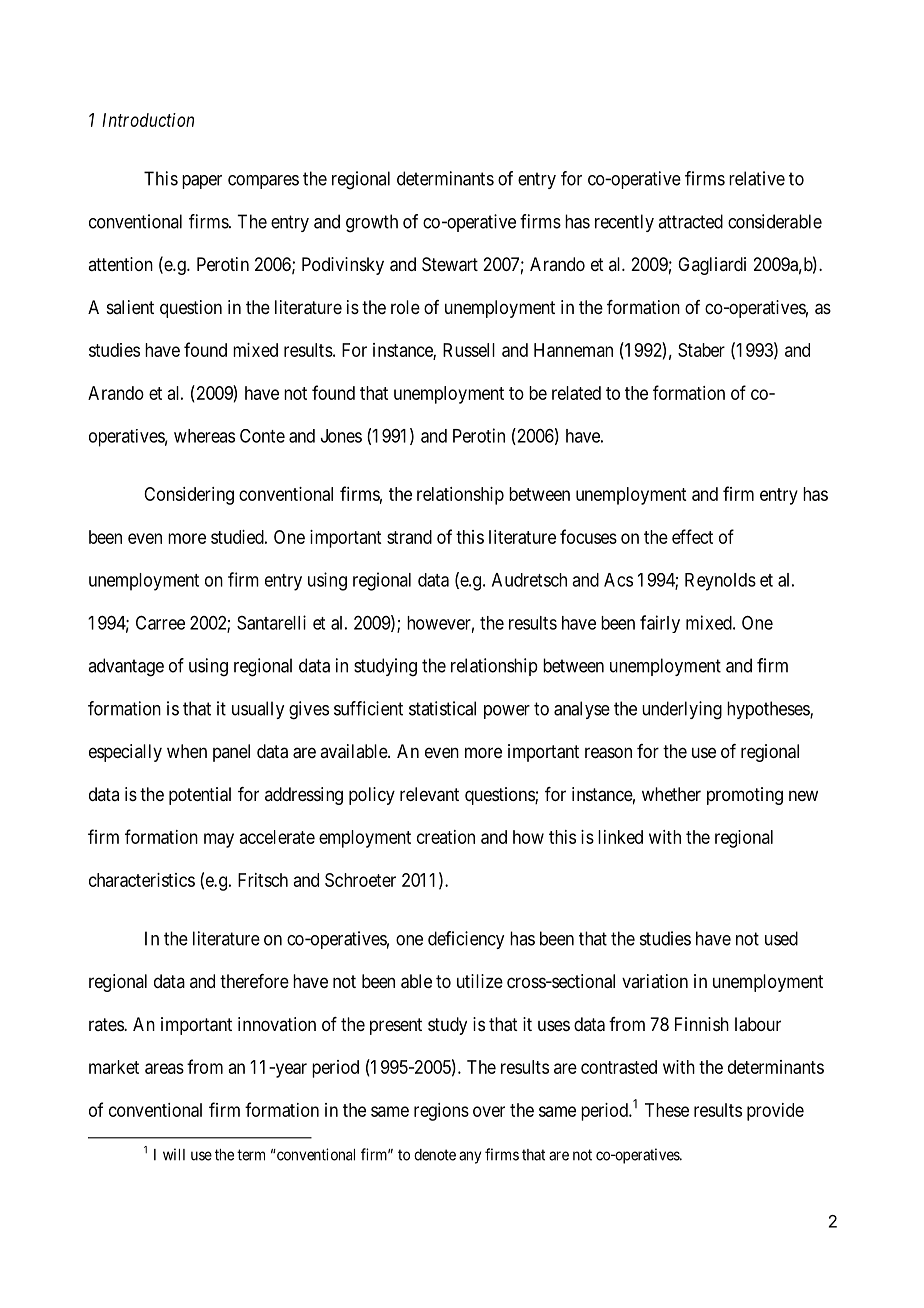  What do you see at coordinates (126, 667) in the page?
I see `advantage` at bounding box center [126, 667].
